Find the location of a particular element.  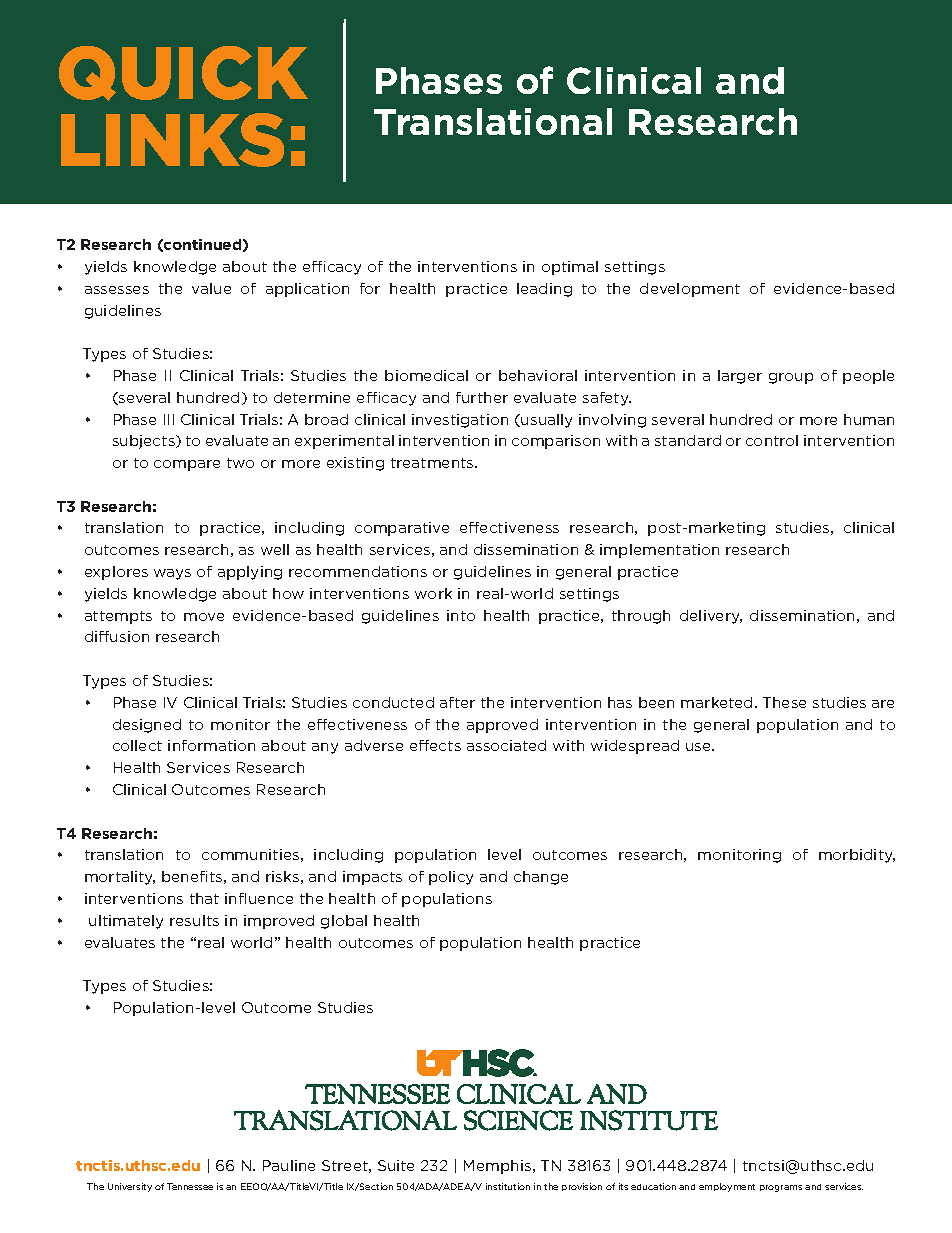

into is located at coordinates (461, 615).
